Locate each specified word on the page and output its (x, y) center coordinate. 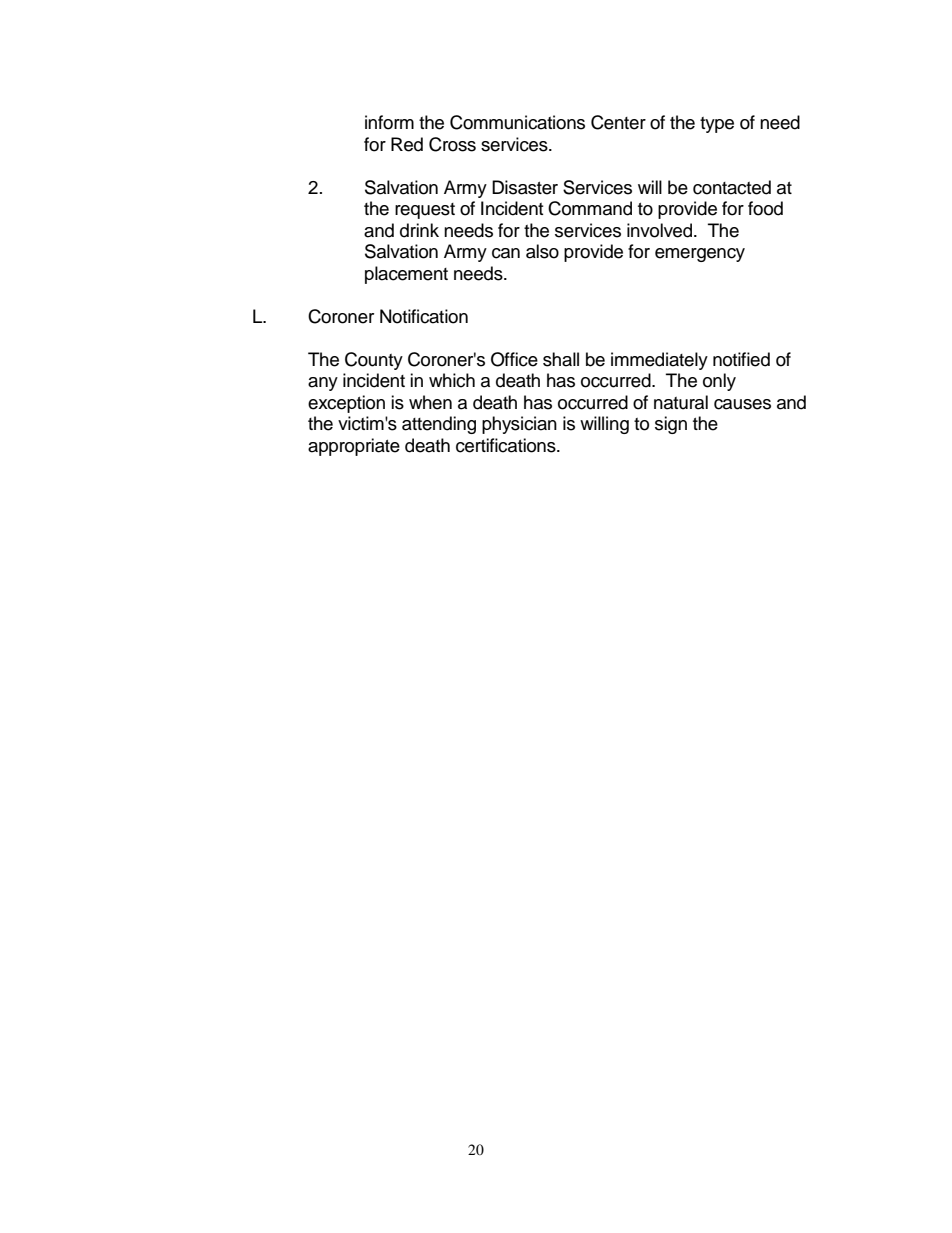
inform (389, 122)
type (717, 125)
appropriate (354, 447)
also (542, 251)
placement (406, 275)
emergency (700, 255)
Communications (517, 122)
